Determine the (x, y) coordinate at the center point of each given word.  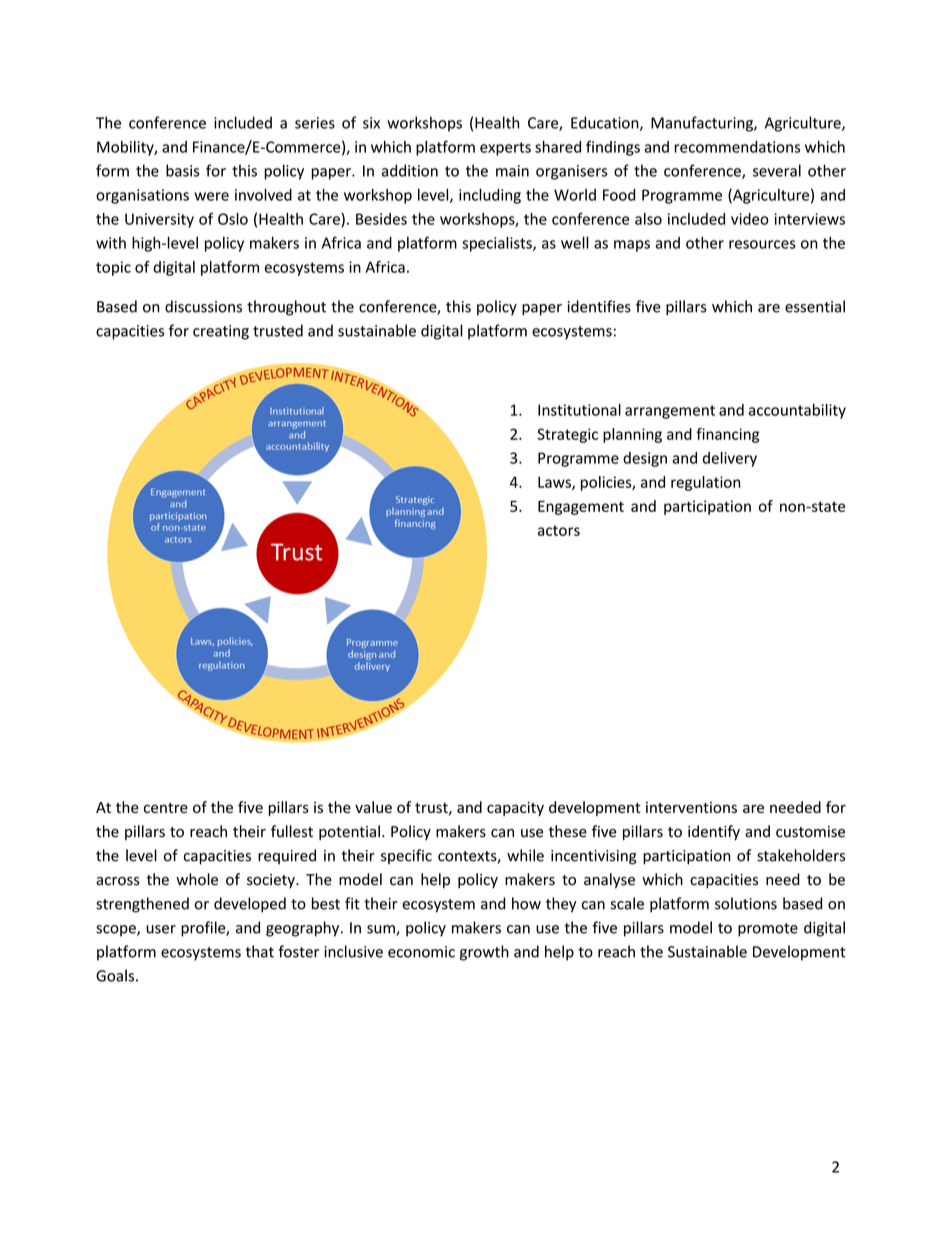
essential (815, 306)
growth (484, 953)
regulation (705, 483)
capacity (515, 809)
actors (559, 530)
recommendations (737, 147)
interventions (691, 807)
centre (166, 808)
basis (182, 170)
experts (505, 149)
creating (221, 332)
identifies (599, 306)
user (161, 929)
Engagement (581, 508)
